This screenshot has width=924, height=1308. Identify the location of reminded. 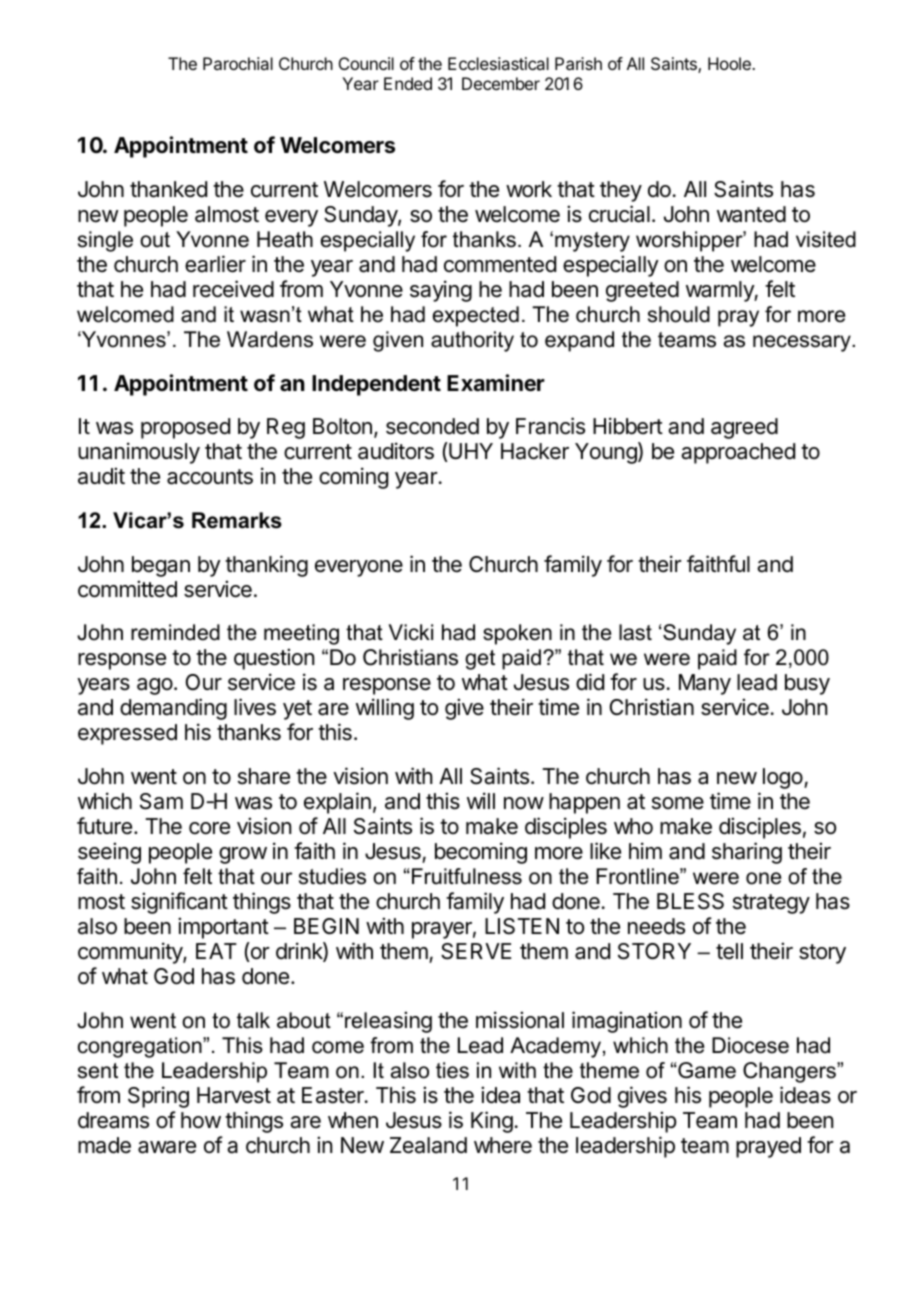
(175, 632).
